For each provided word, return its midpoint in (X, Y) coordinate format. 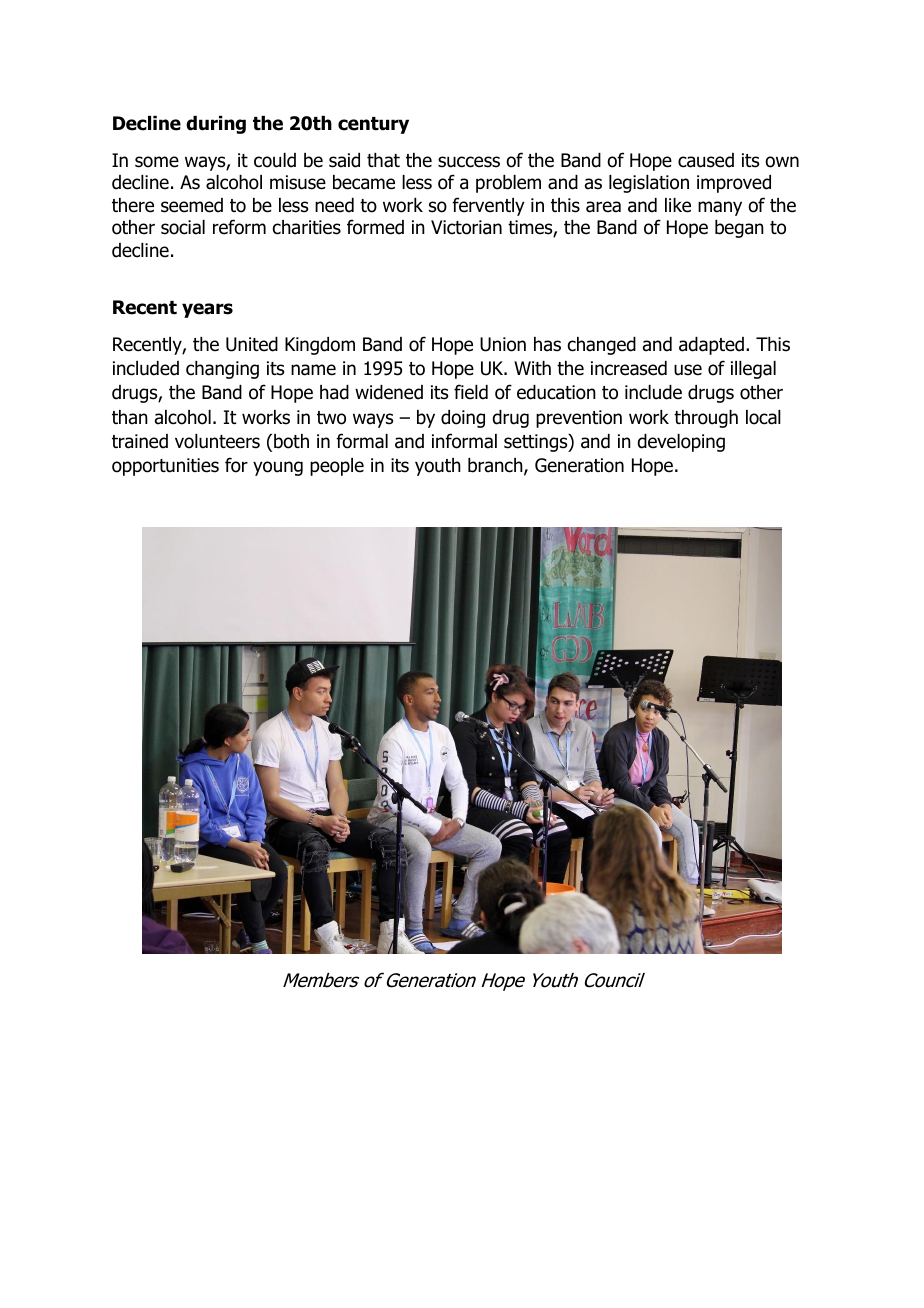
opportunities (165, 467)
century (373, 125)
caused (706, 160)
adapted (711, 346)
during (216, 125)
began (739, 229)
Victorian (466, 227)
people (337, 467)
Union (503, 344)
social (183, 227)
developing (681, 443)
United (252, 344)
